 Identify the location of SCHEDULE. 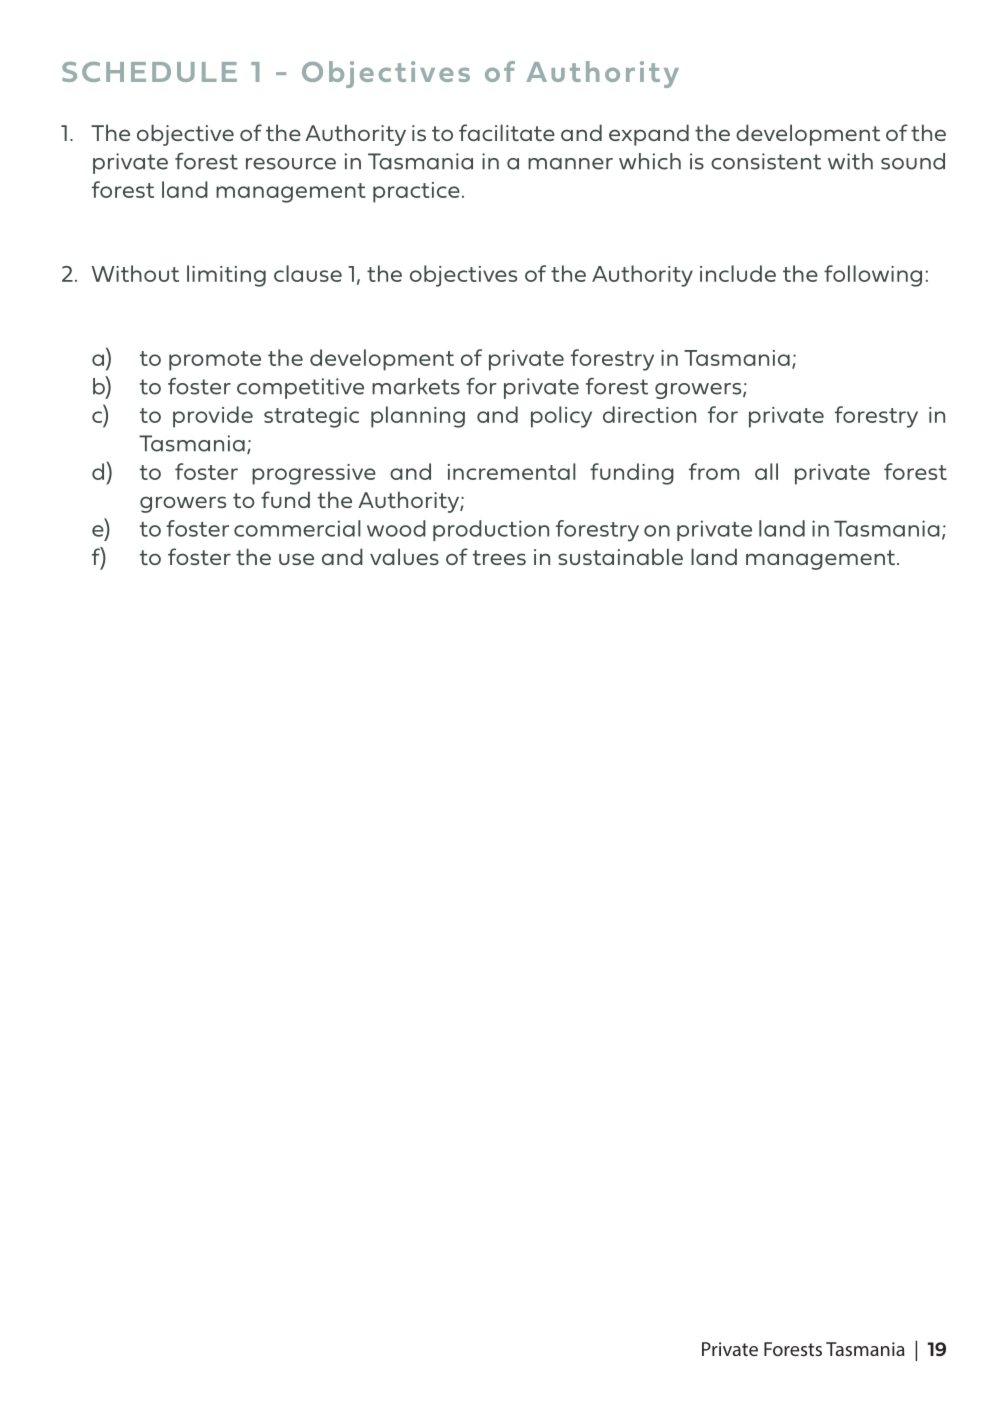
(149, 72).
